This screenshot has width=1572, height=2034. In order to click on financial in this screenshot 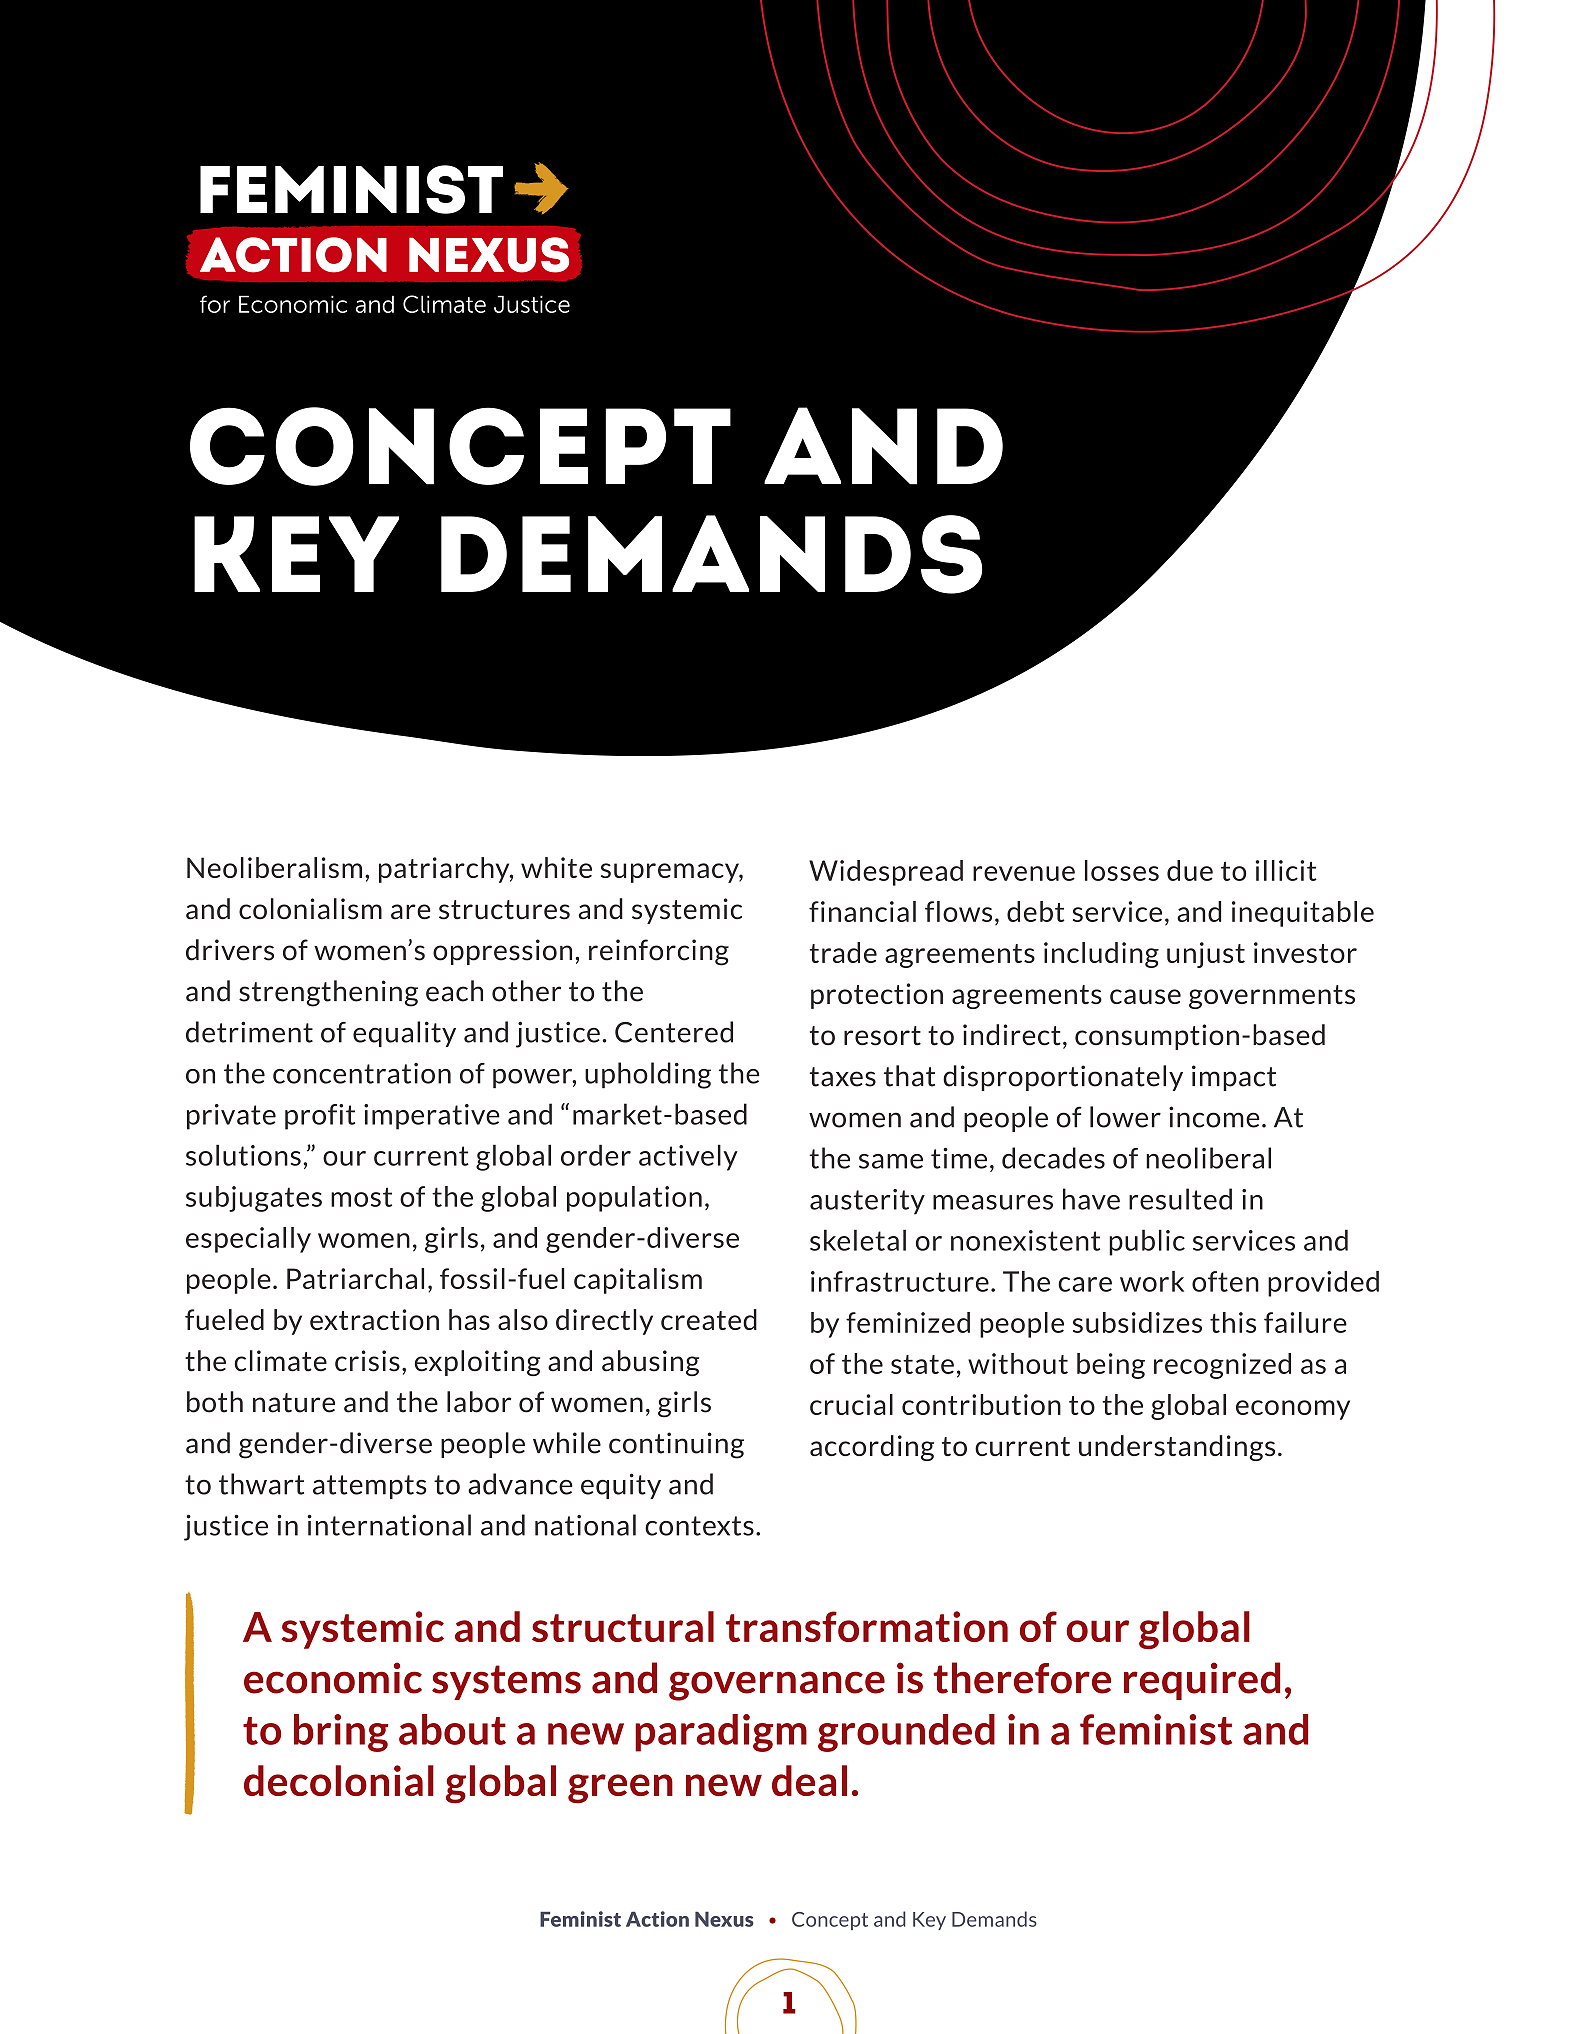, I will do `click(862, 911)`.
